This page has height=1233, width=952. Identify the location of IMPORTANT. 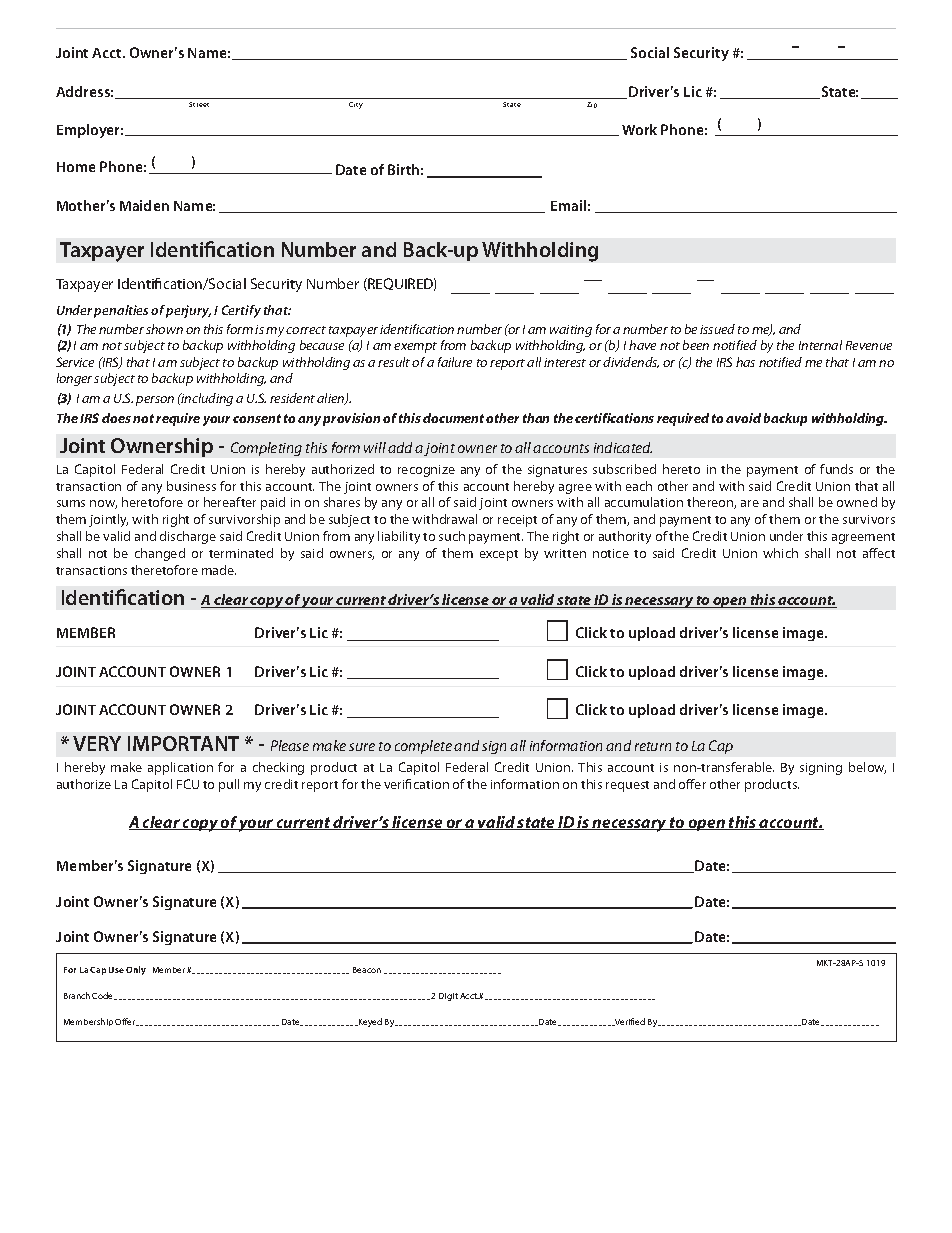
(183, 743).
